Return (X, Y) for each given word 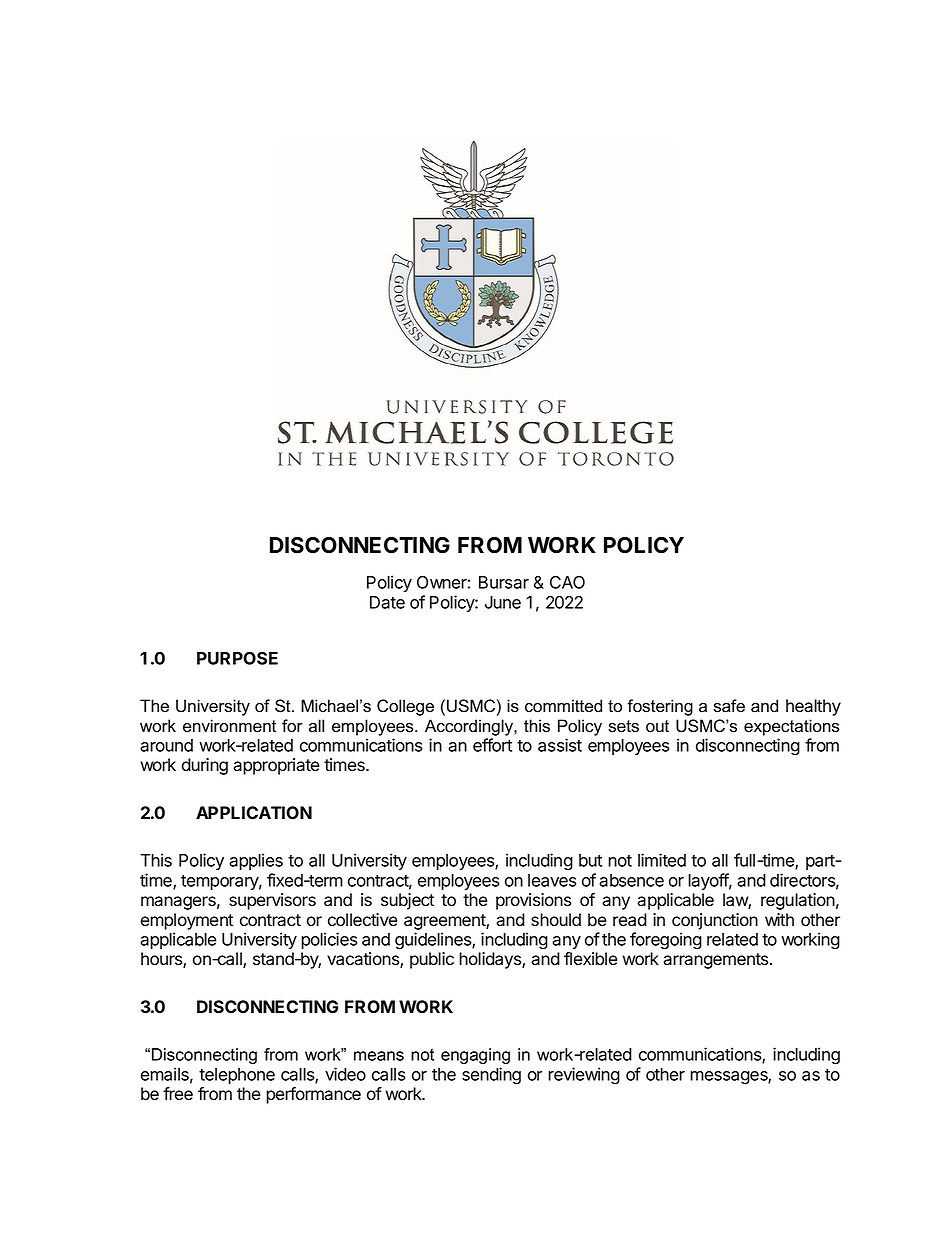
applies (256, 861)
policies (329, 940)
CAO (567, 582)
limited (662, 860)
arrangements (717, 961)
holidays (491, 960)
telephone (237, 1076)
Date (387, 602)
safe (729, 706)
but (590, 860)
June (503, 602)
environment (229, 726)
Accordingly (470, 727)
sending (491, 1076)
